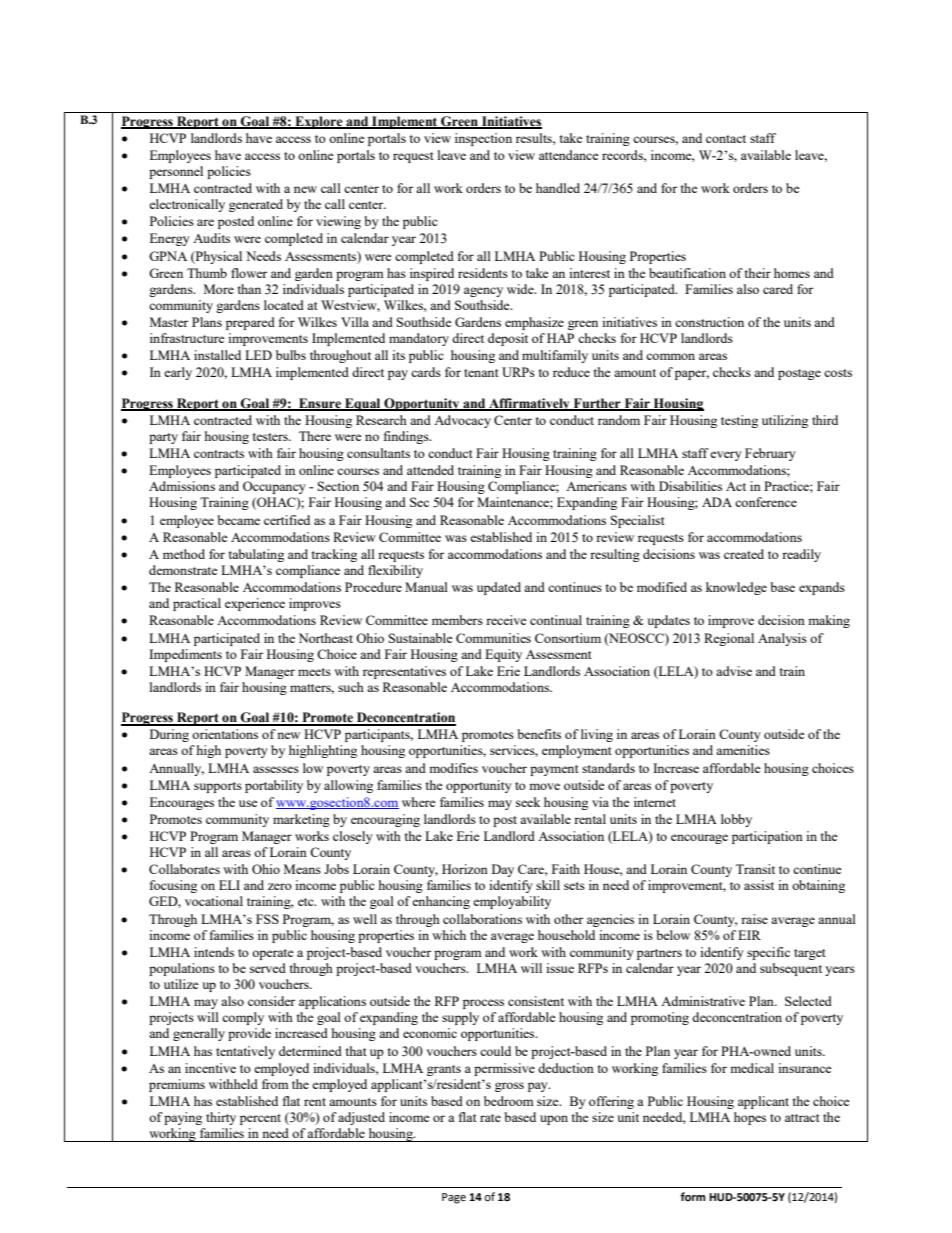 This image has height=1233, width=952. Describe the element at coordinates (256, 555) in the image. I see `tabulating` at that location.
